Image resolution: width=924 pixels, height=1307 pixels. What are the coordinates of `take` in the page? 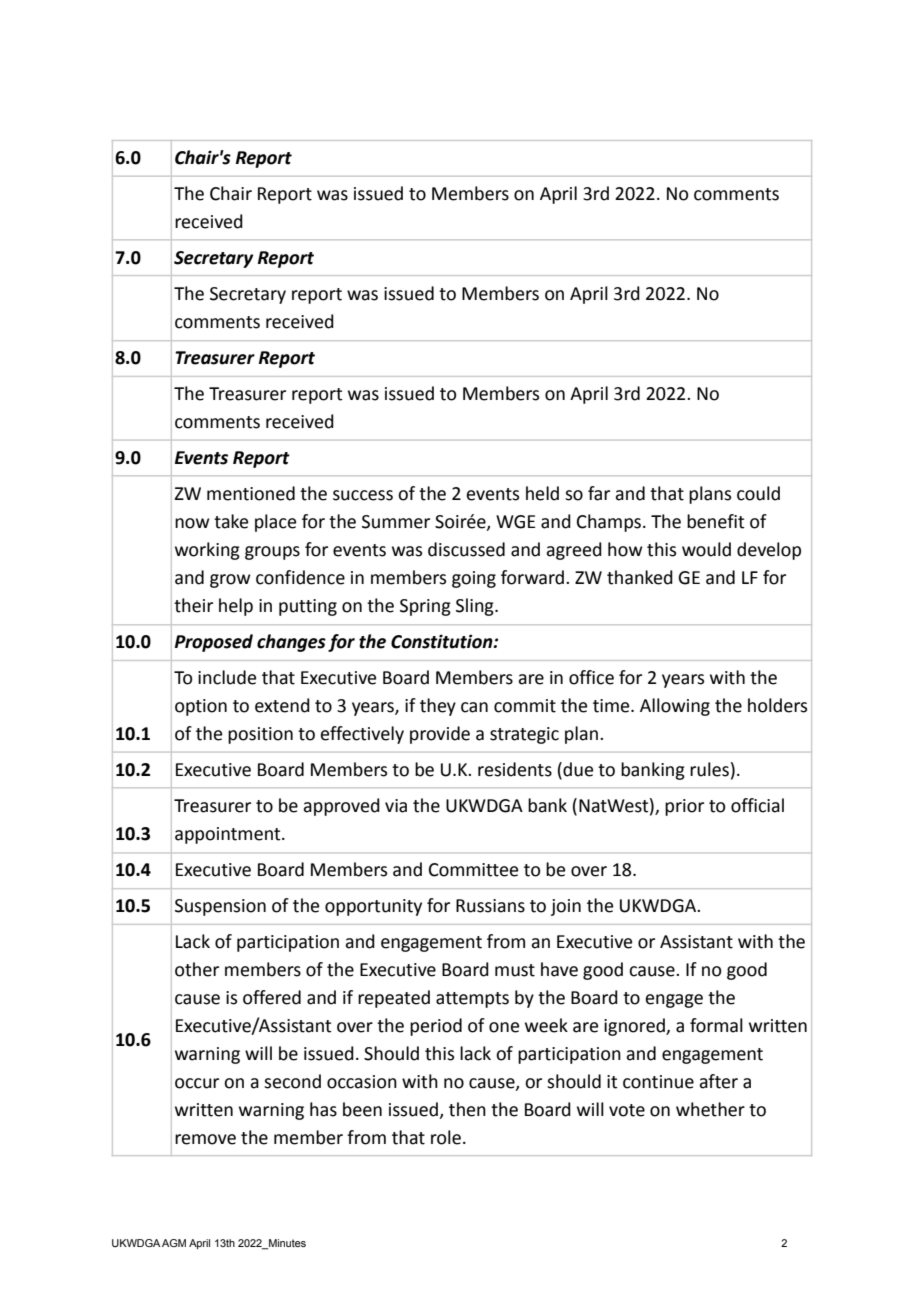 It's located at (231, 521).
